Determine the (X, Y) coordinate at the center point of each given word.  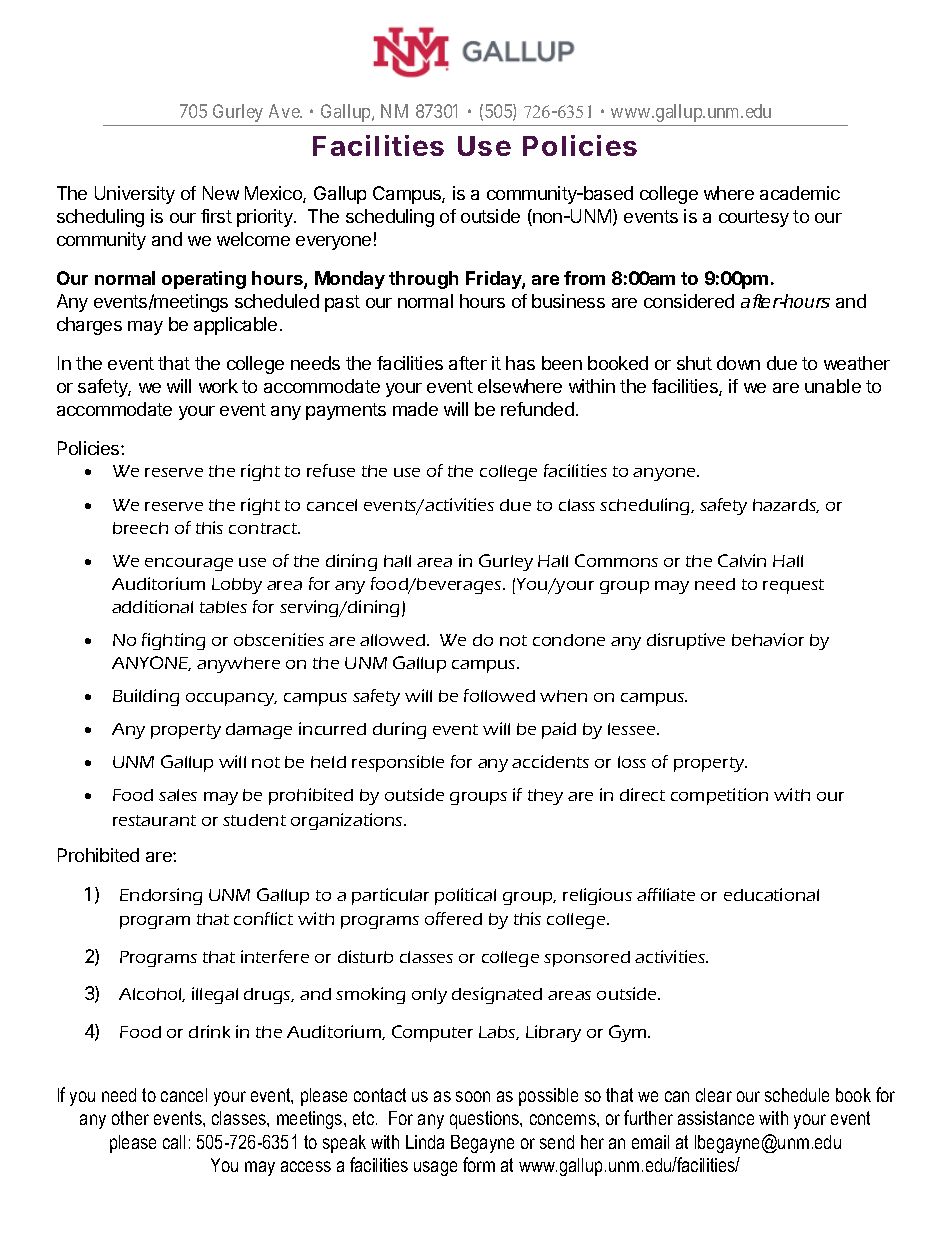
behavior (768, 639)
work (218, 386)
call (174, 1142)
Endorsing (161, 896)
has (520, 363)
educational (771, 894)
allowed (394, 640)
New (221, 193)
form (479, 1164)
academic (800, 193)
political (465, 896)
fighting (173, 641)
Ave (285, 111)
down (738, 363)
